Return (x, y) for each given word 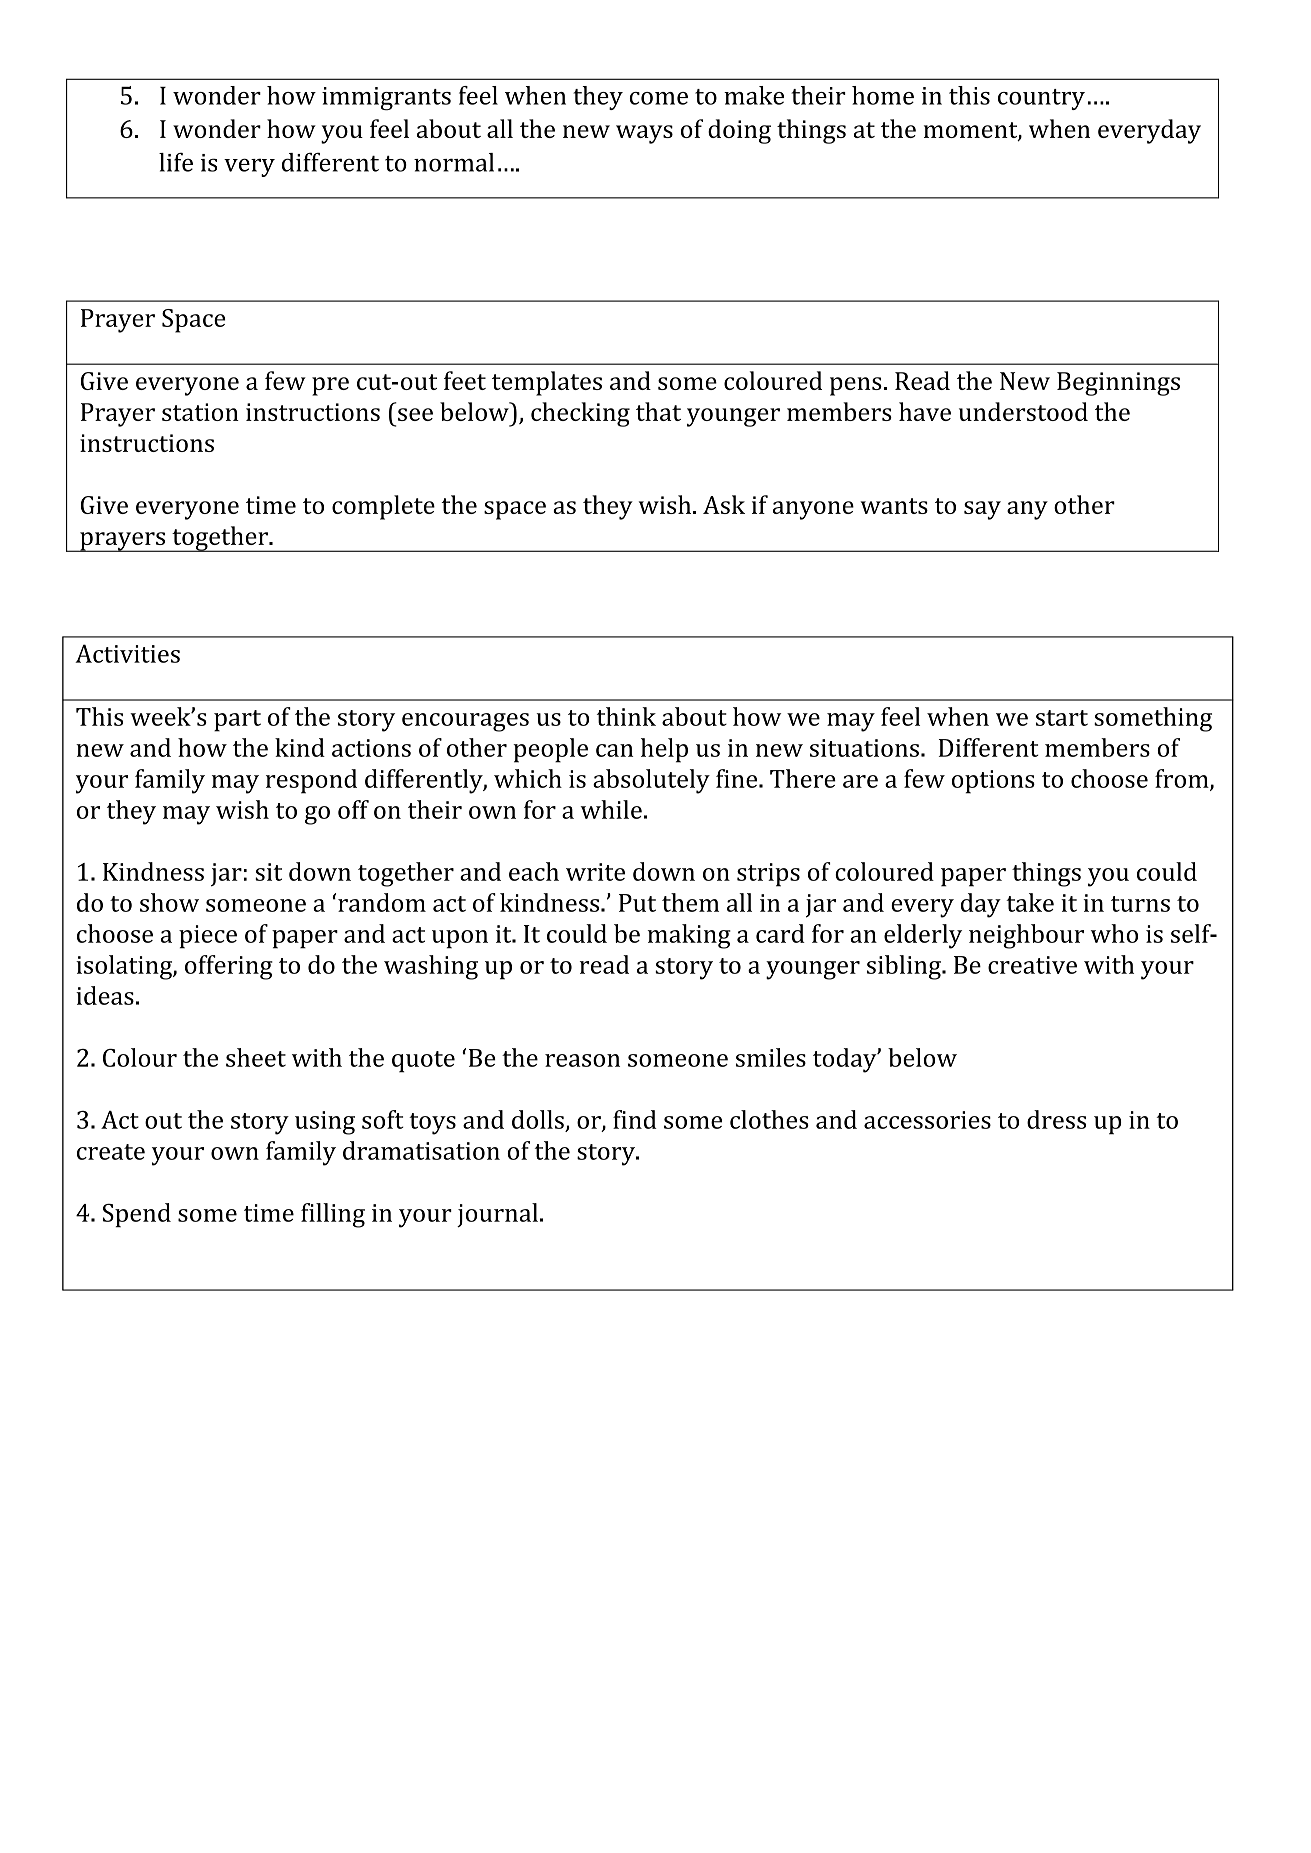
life (176, 162)
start (1062, 718)
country (1041, 99)
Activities (127, 653)
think (626, 716)
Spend (137, 1215)
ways (644, 134)
